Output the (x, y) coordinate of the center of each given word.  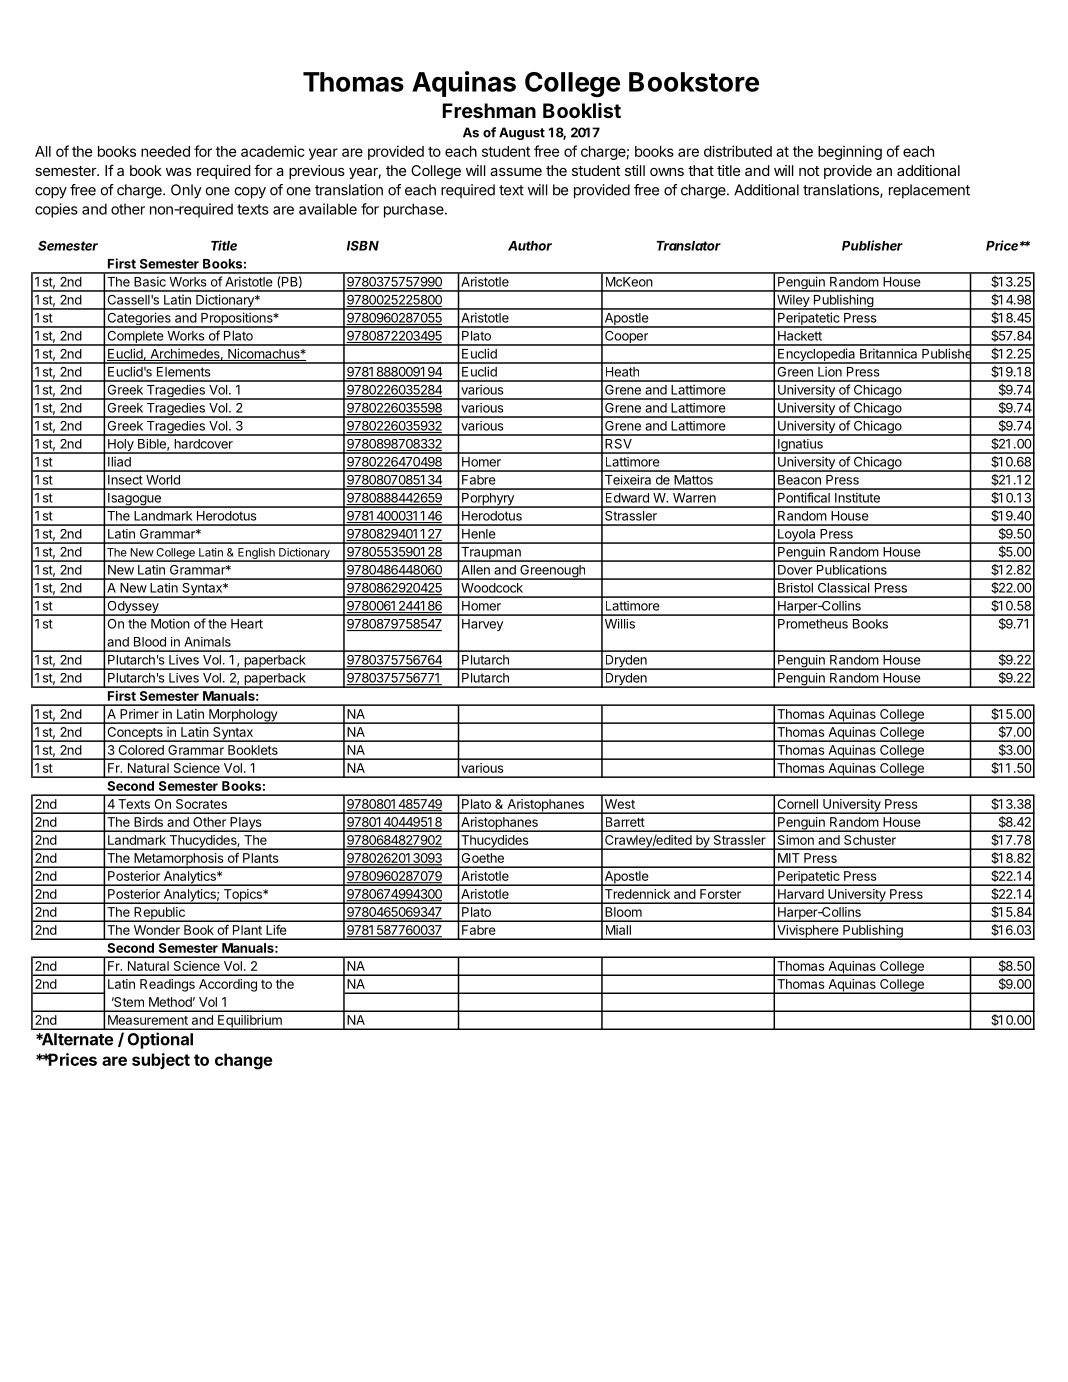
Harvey (482, 625)
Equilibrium (250, 1022)
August (522, 133)
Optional (160, 1040)
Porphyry (488, 500)
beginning (850, 152)
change (244, 1061)
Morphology (243, 716)
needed (165, 151)
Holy (121, 446)
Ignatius (800, 446)
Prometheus (813, 624)
